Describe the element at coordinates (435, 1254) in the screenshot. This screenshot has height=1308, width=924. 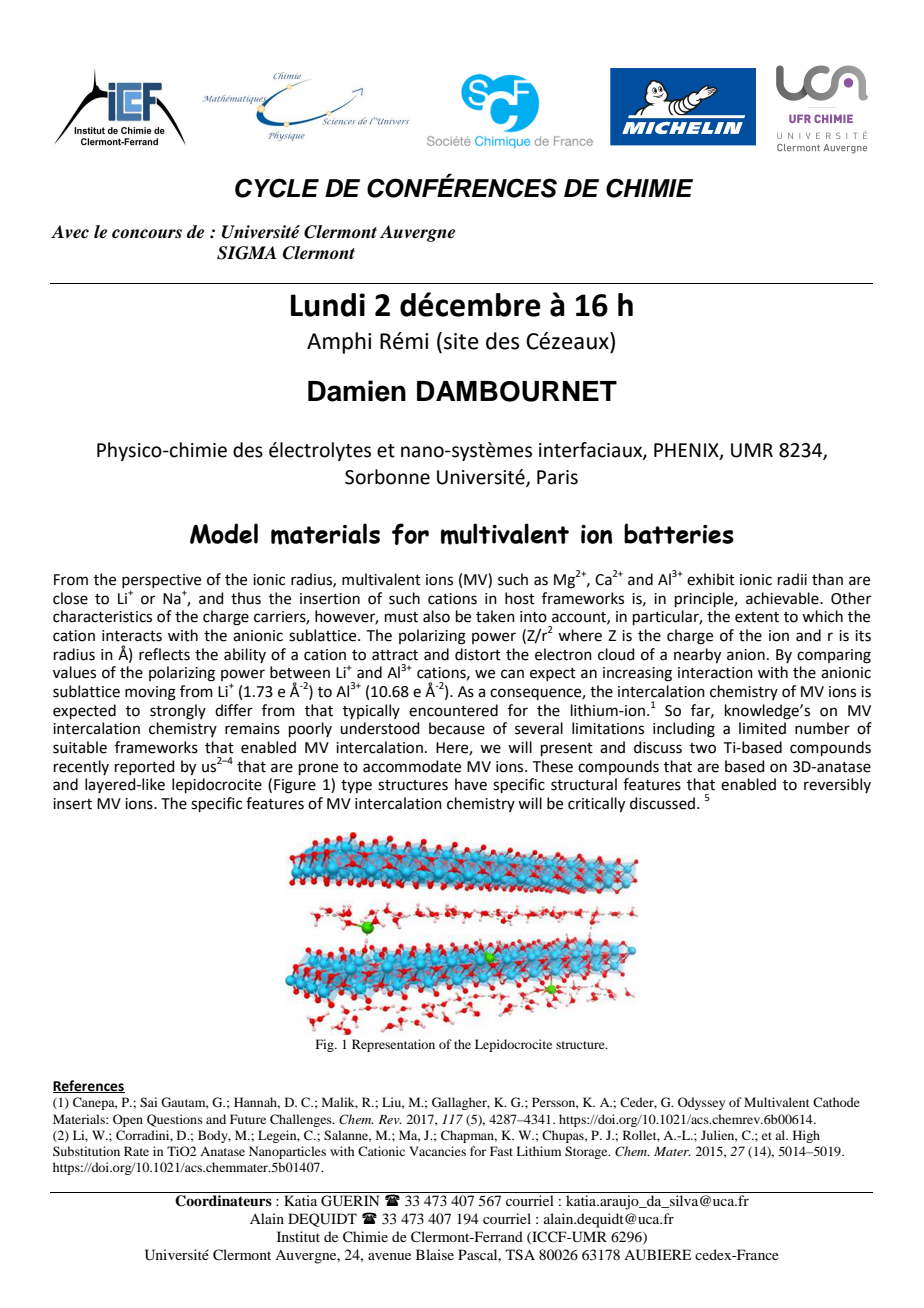
I see `Blaise` at that location.
